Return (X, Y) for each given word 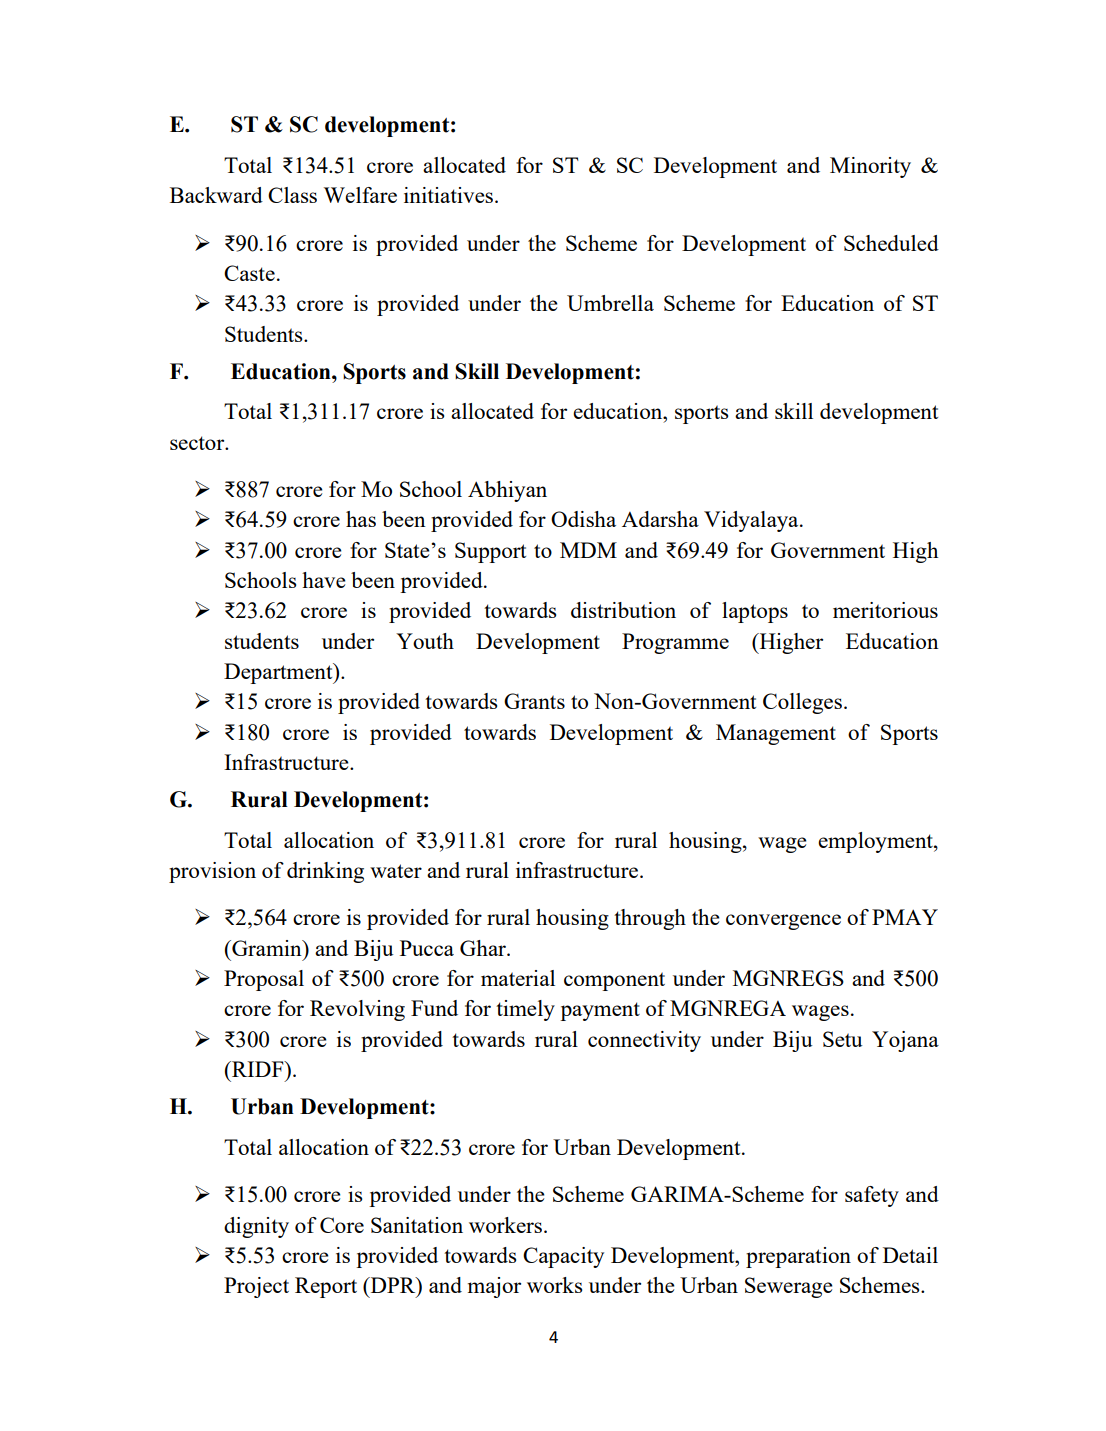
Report (326, 1287)
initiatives (450, 195)
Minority (870, 167)
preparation (798, 1257)
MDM (588, 550)
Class (292, 195)
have (324, 580)
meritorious (885, 610)
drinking (325, 872)
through (650, 919)
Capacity (563, 1257)
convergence (783, 922)
